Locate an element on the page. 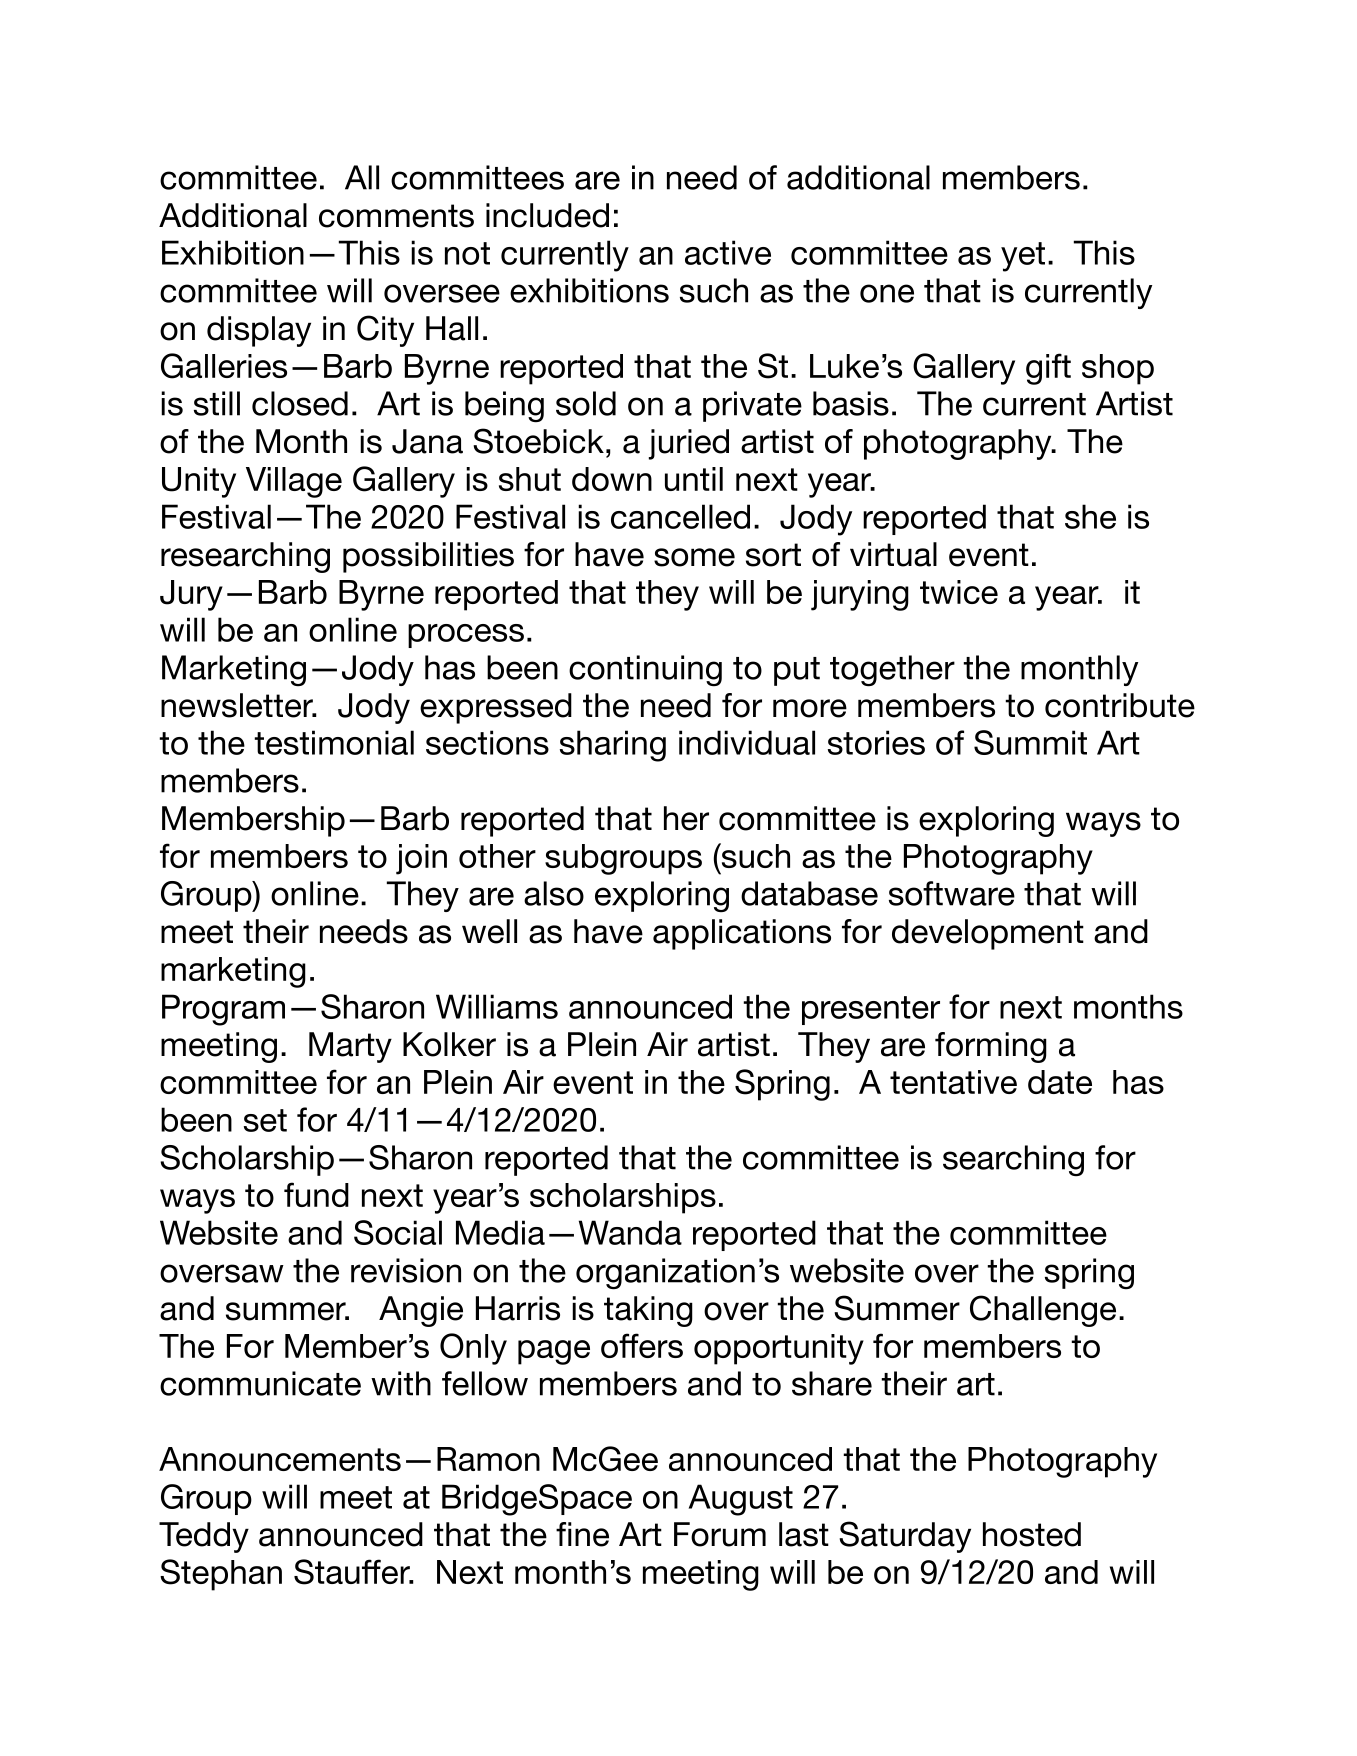 The image size is (1357, 1756). forming is located at coordinates (991, 1047).
